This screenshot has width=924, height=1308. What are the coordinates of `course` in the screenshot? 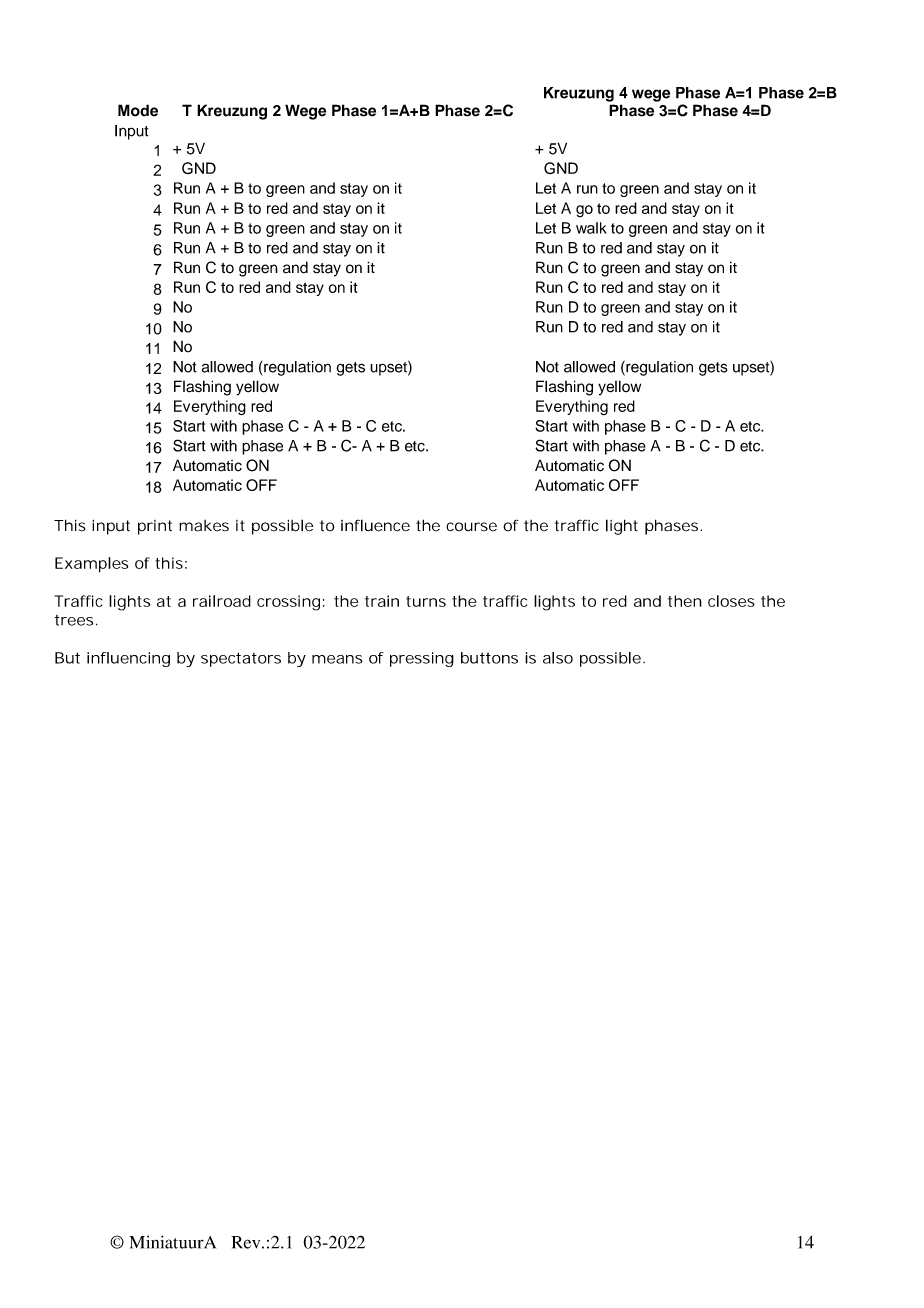 It's located at (471, 527).
